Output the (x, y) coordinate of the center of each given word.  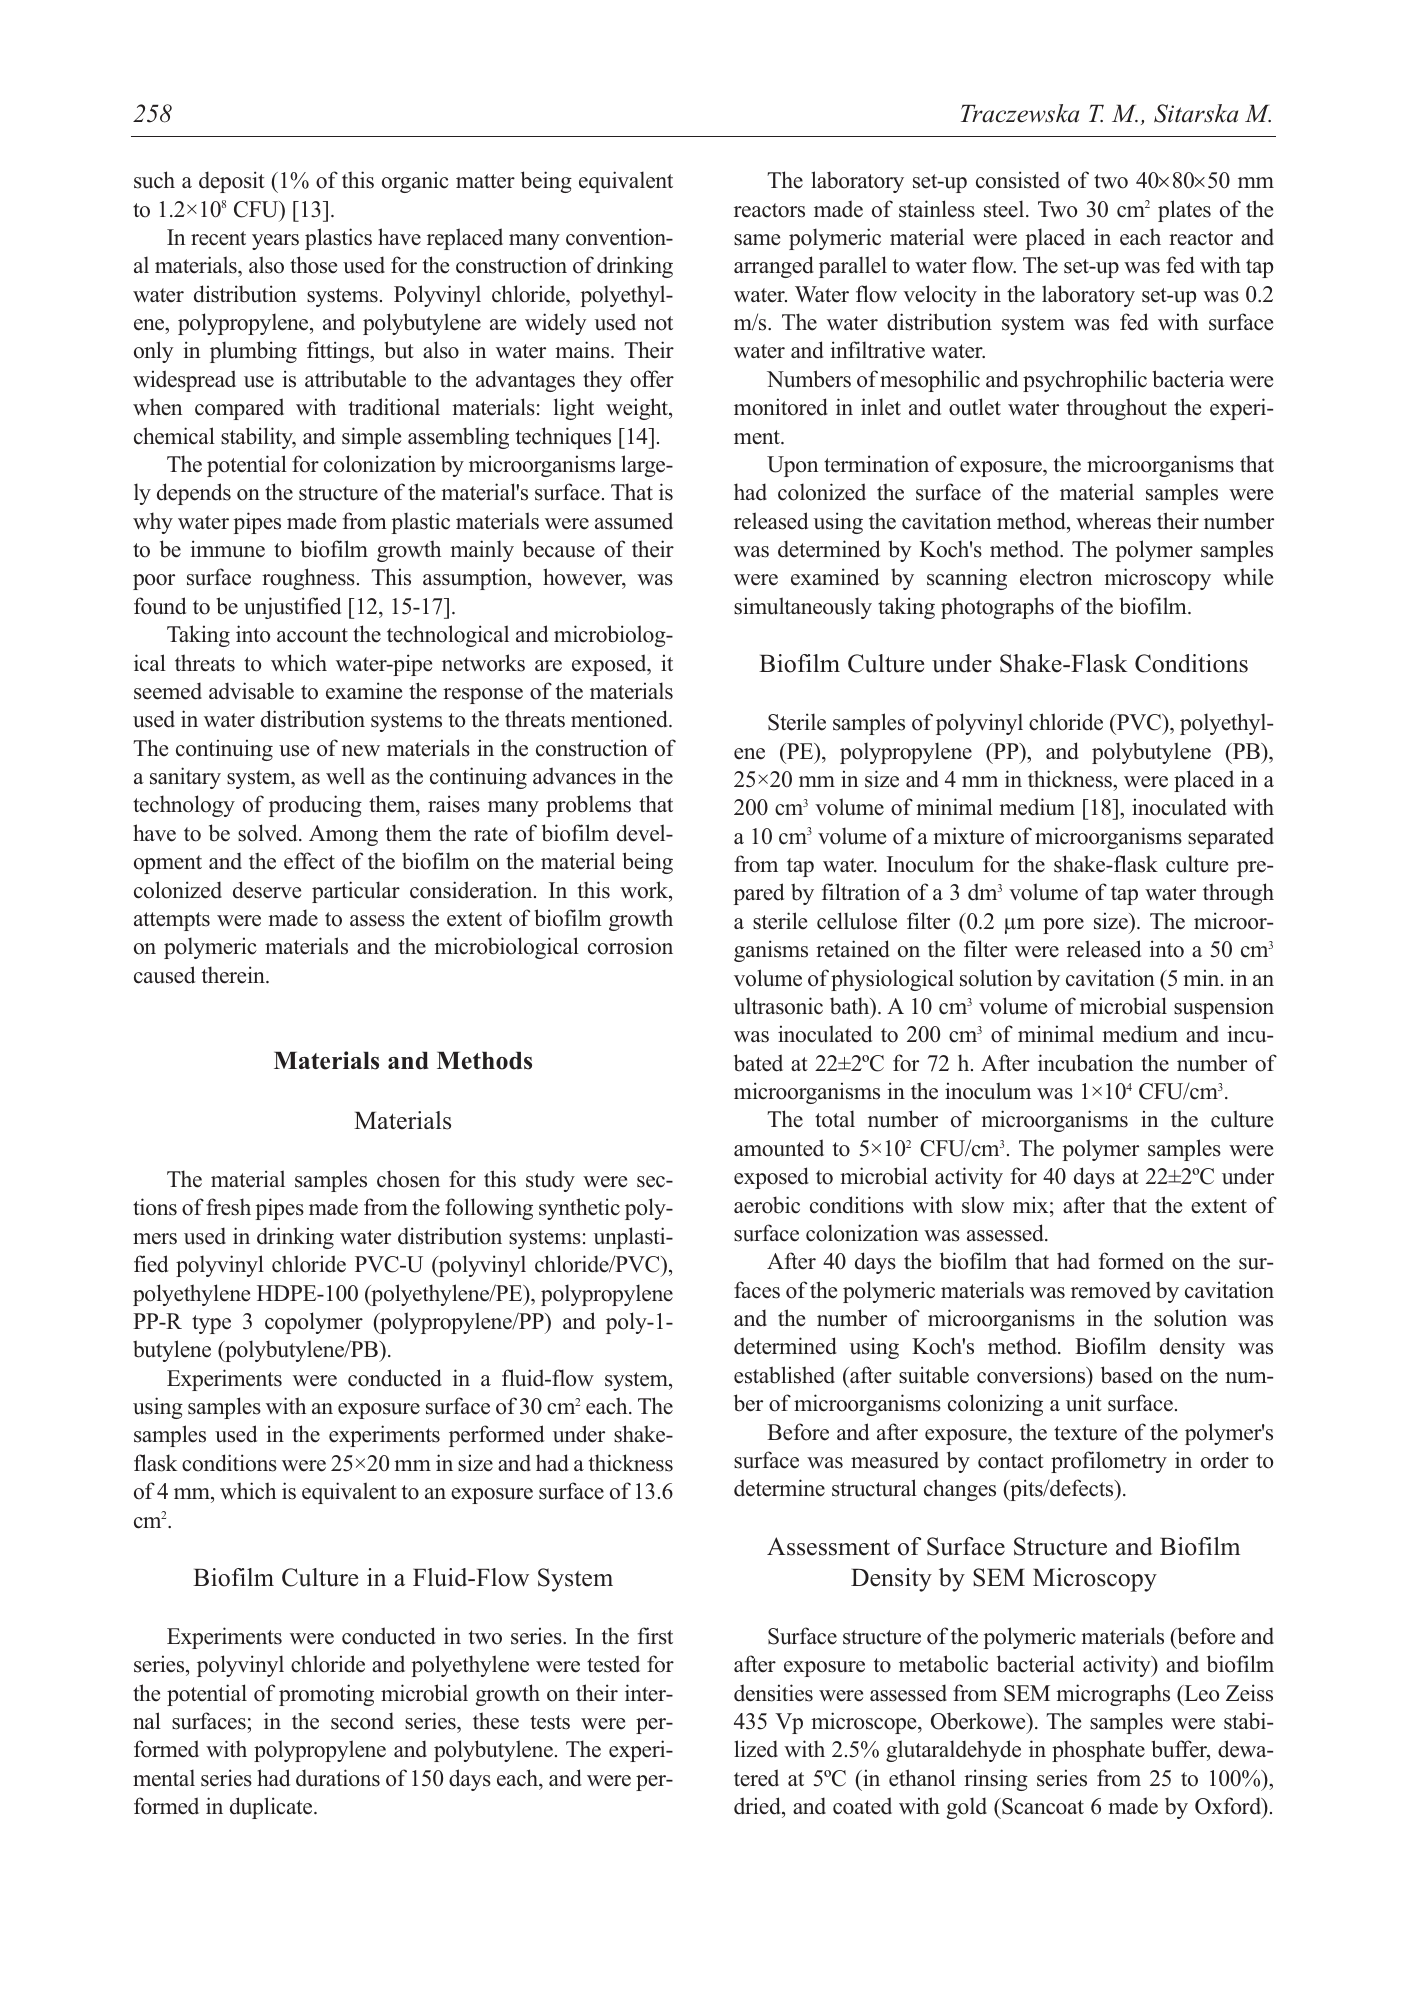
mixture (968, 836)
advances (574, 776)
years (275, 242)
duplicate (272, 1808)
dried (758, 1806)
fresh (228, 1207)
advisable (251, 691)
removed (1111, 1290)
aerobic (767, 1205)
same (757, 240)
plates (1184, 211)
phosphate (1098, 1751)
